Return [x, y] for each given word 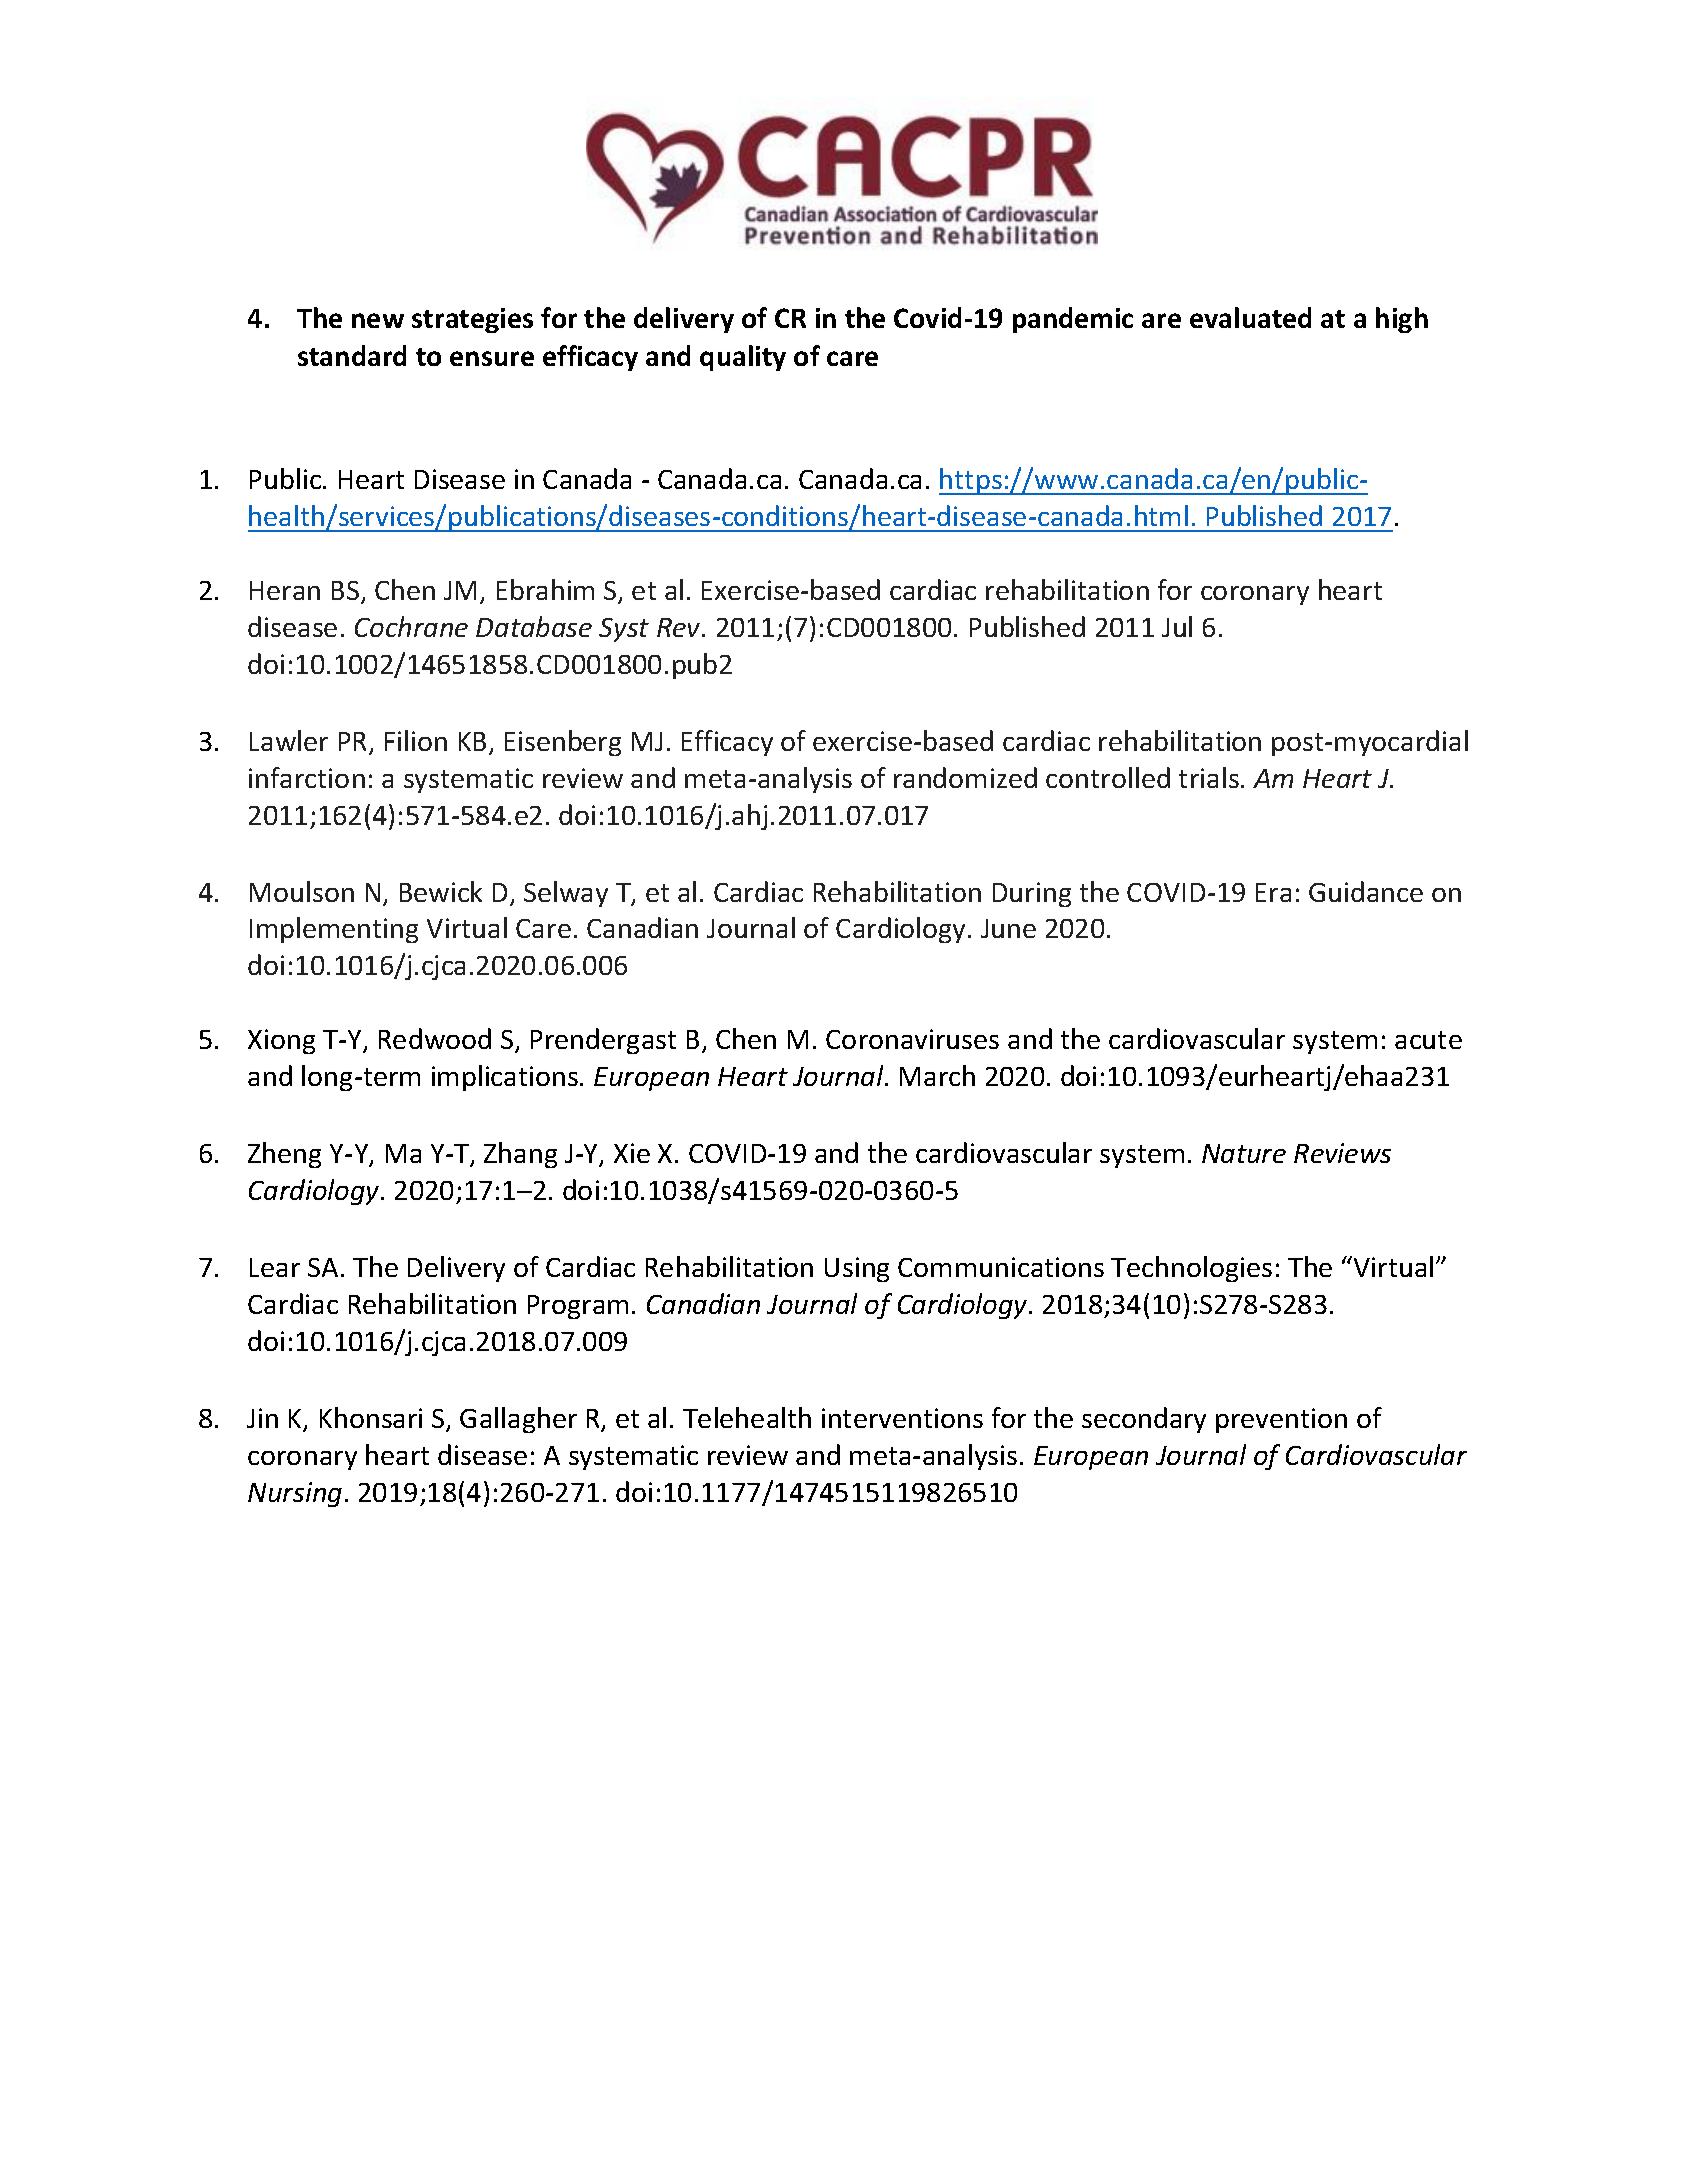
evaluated [1250, 317]
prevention [1281, 1420]
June [1008, 928]
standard [352, 355]
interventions [902, 1418]
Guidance [1366, 891]
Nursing [295, 1494]
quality [743, 358]
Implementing [334, 930]
